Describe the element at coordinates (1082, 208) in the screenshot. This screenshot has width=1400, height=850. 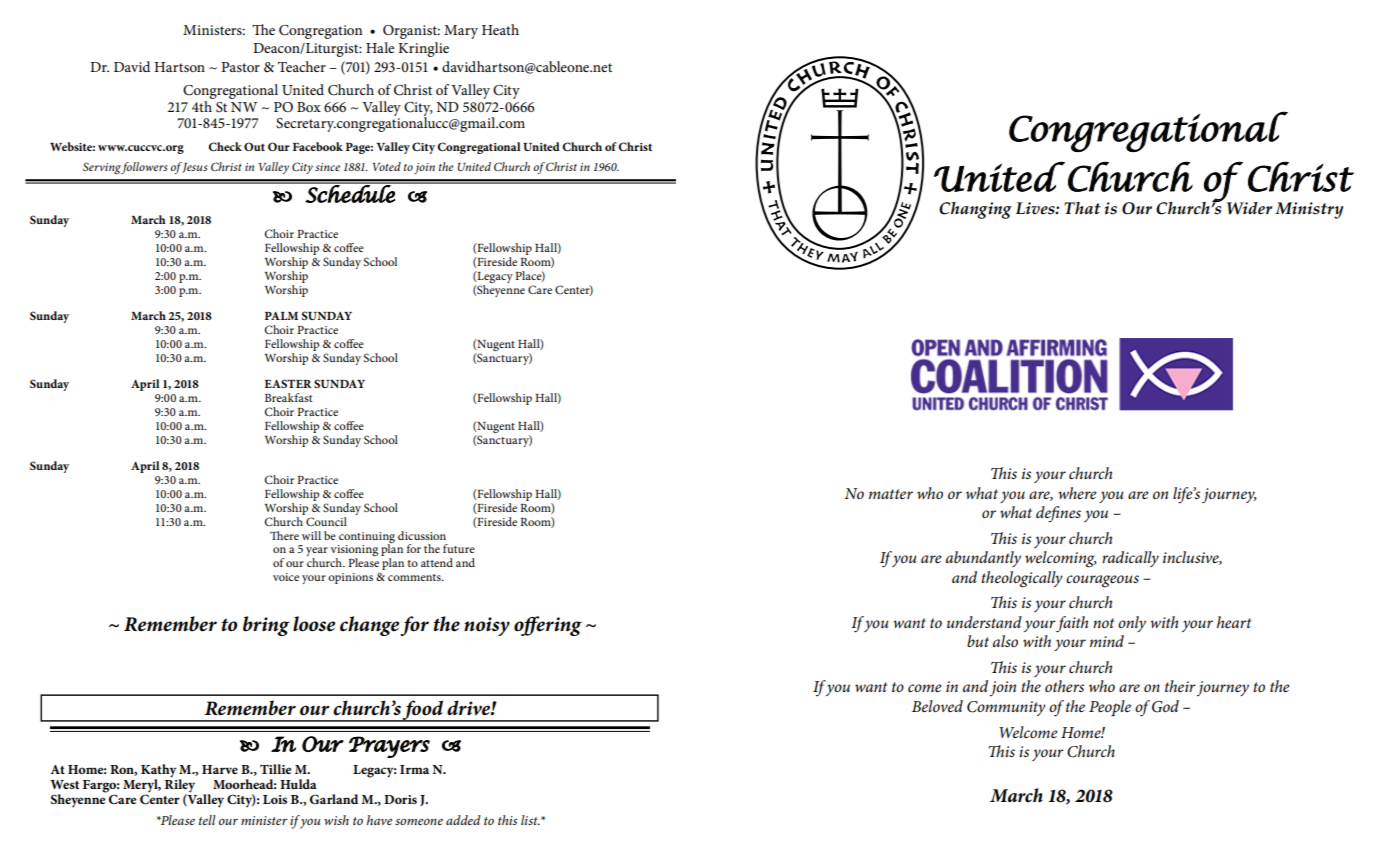
I see `That` at that location.
